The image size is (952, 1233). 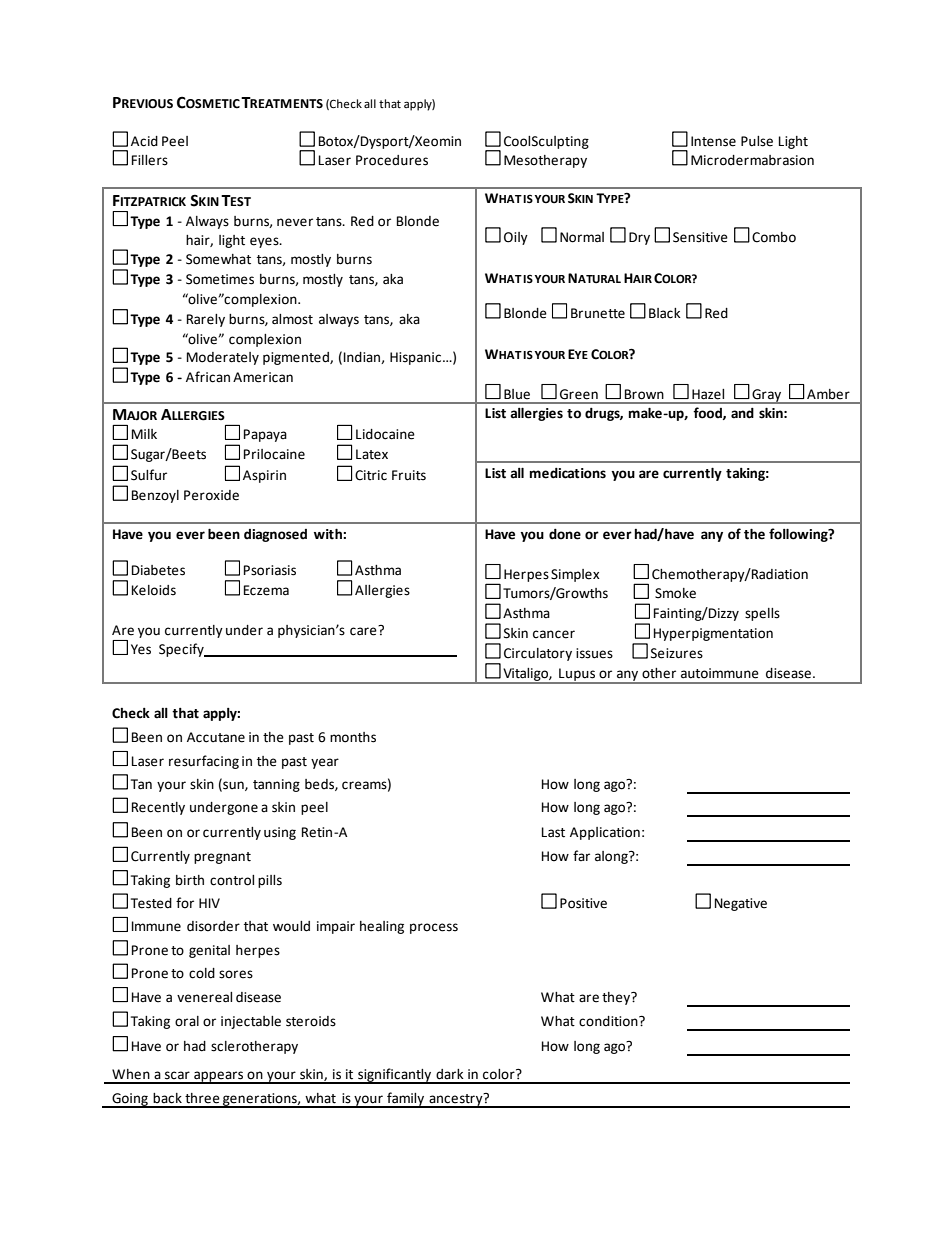 I want to click on Microdermabrasion, so click(x=752, y=160).
